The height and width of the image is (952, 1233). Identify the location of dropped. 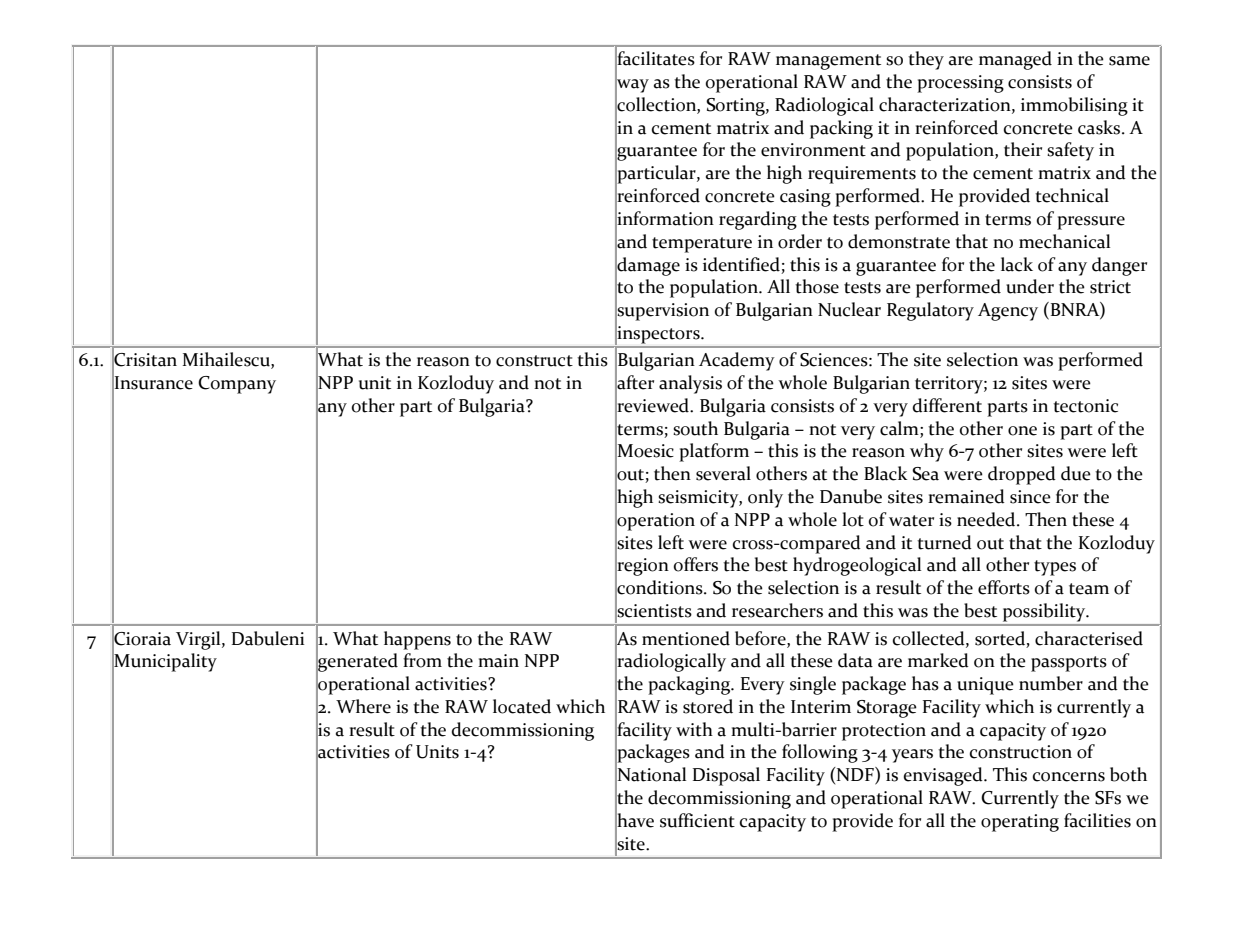
(1022, 475).
